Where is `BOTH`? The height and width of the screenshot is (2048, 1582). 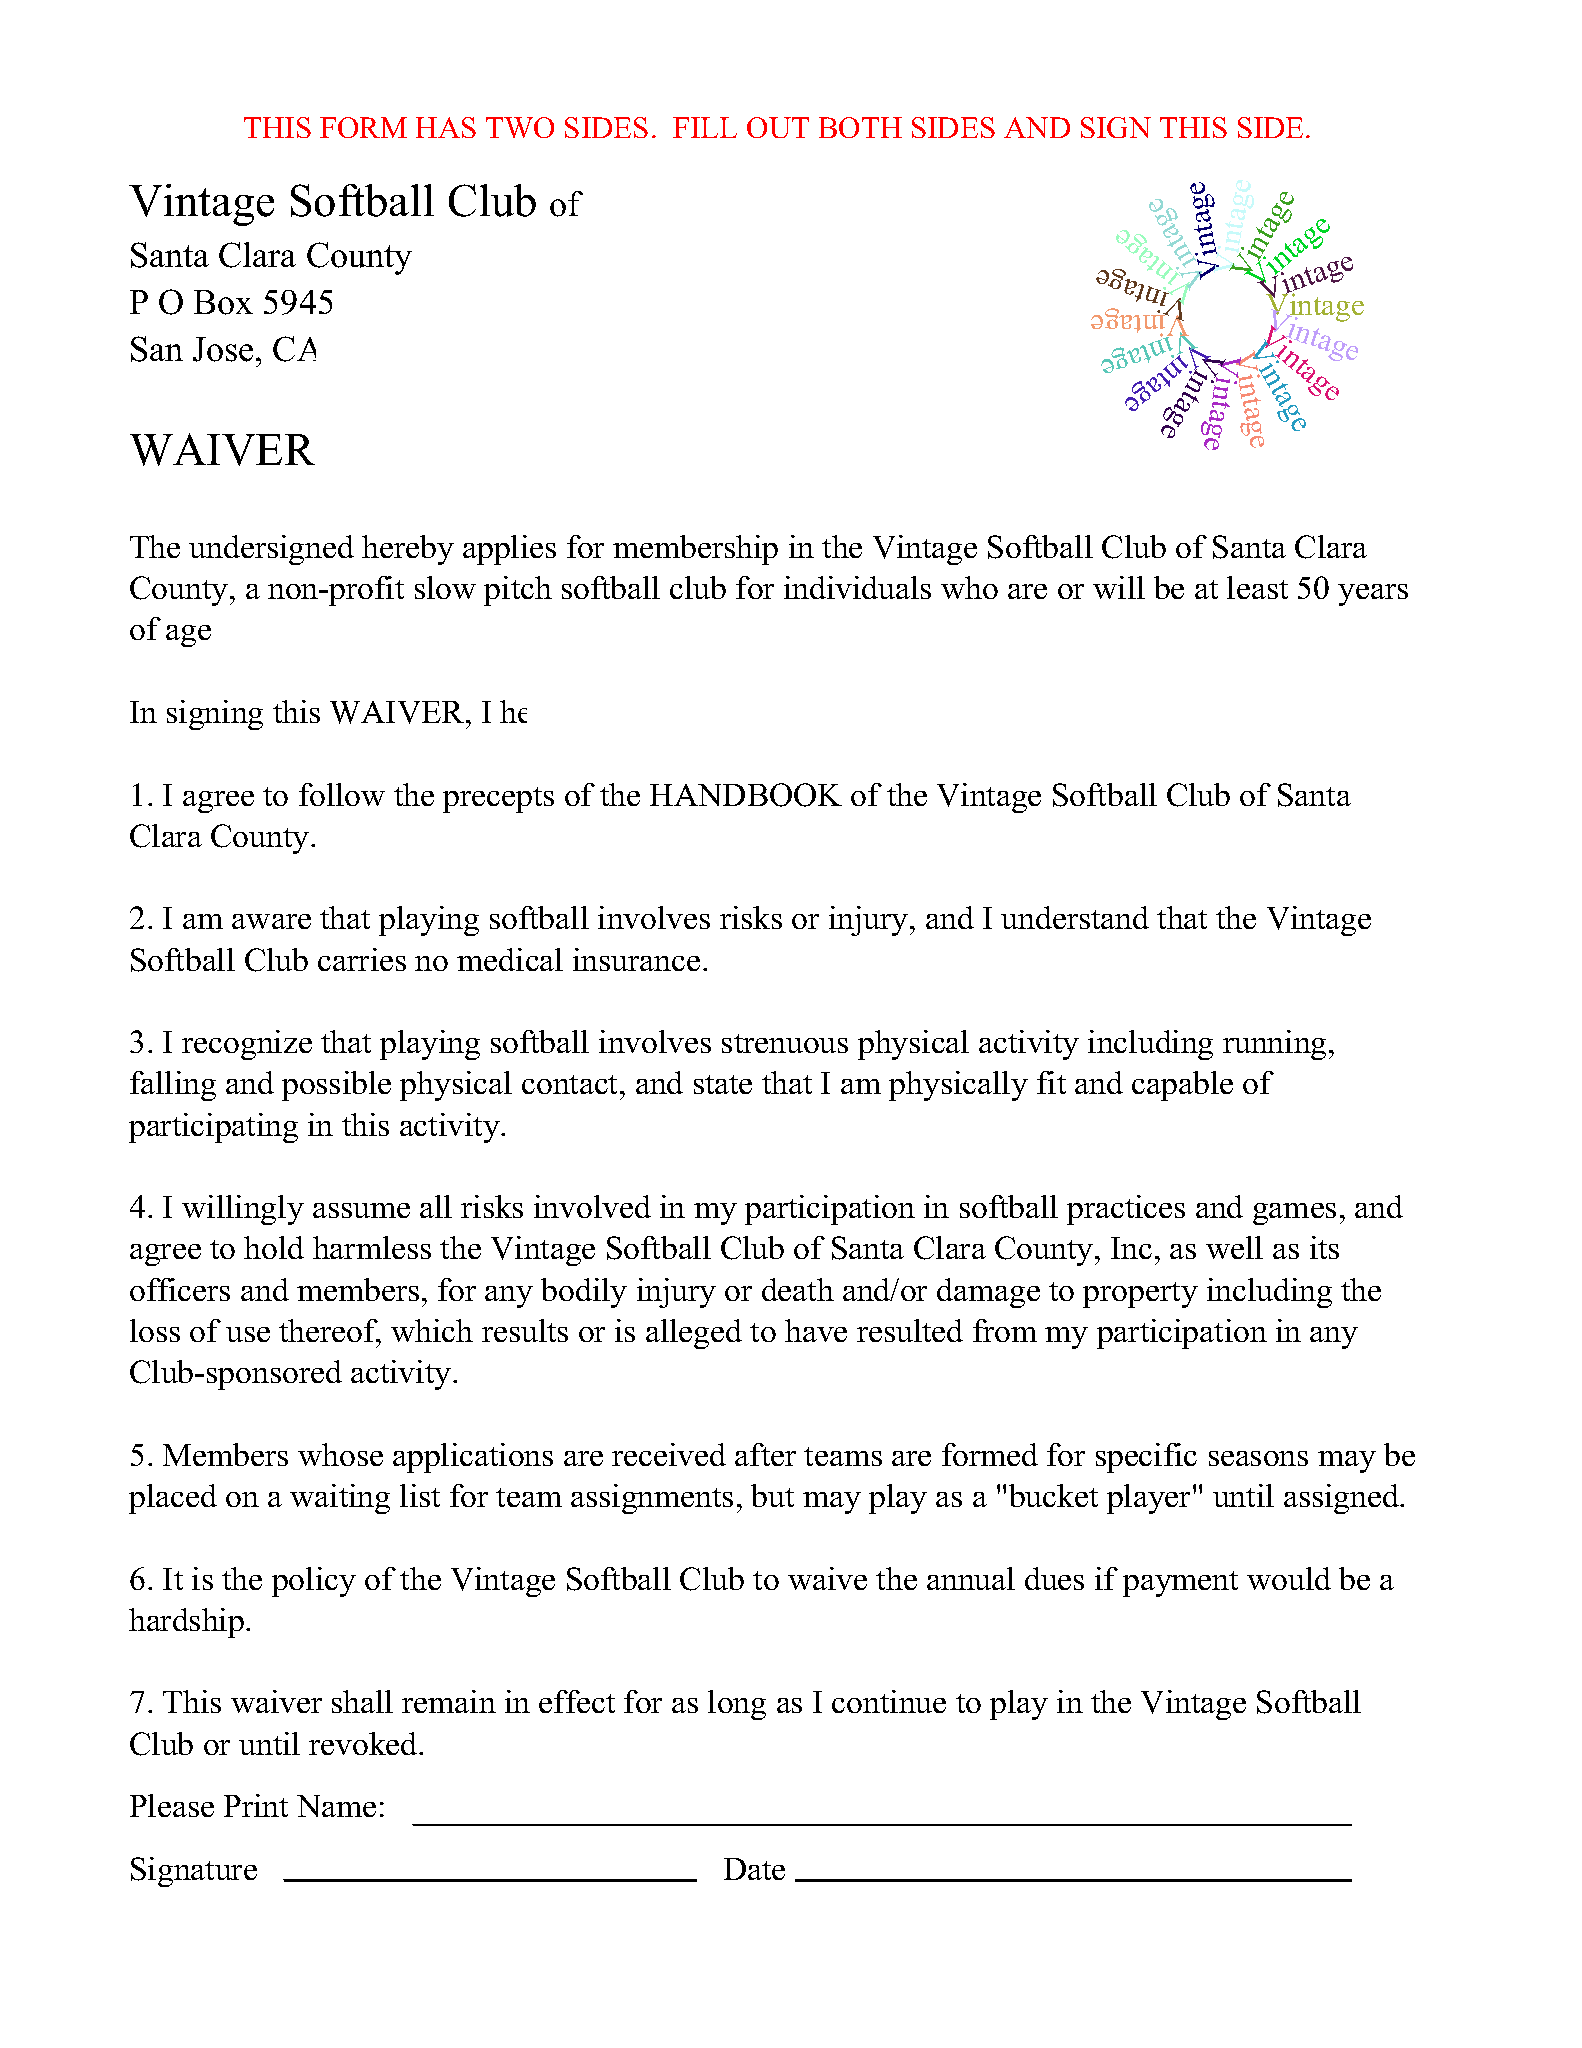 BOTH is located at coordinates (860, 127).
